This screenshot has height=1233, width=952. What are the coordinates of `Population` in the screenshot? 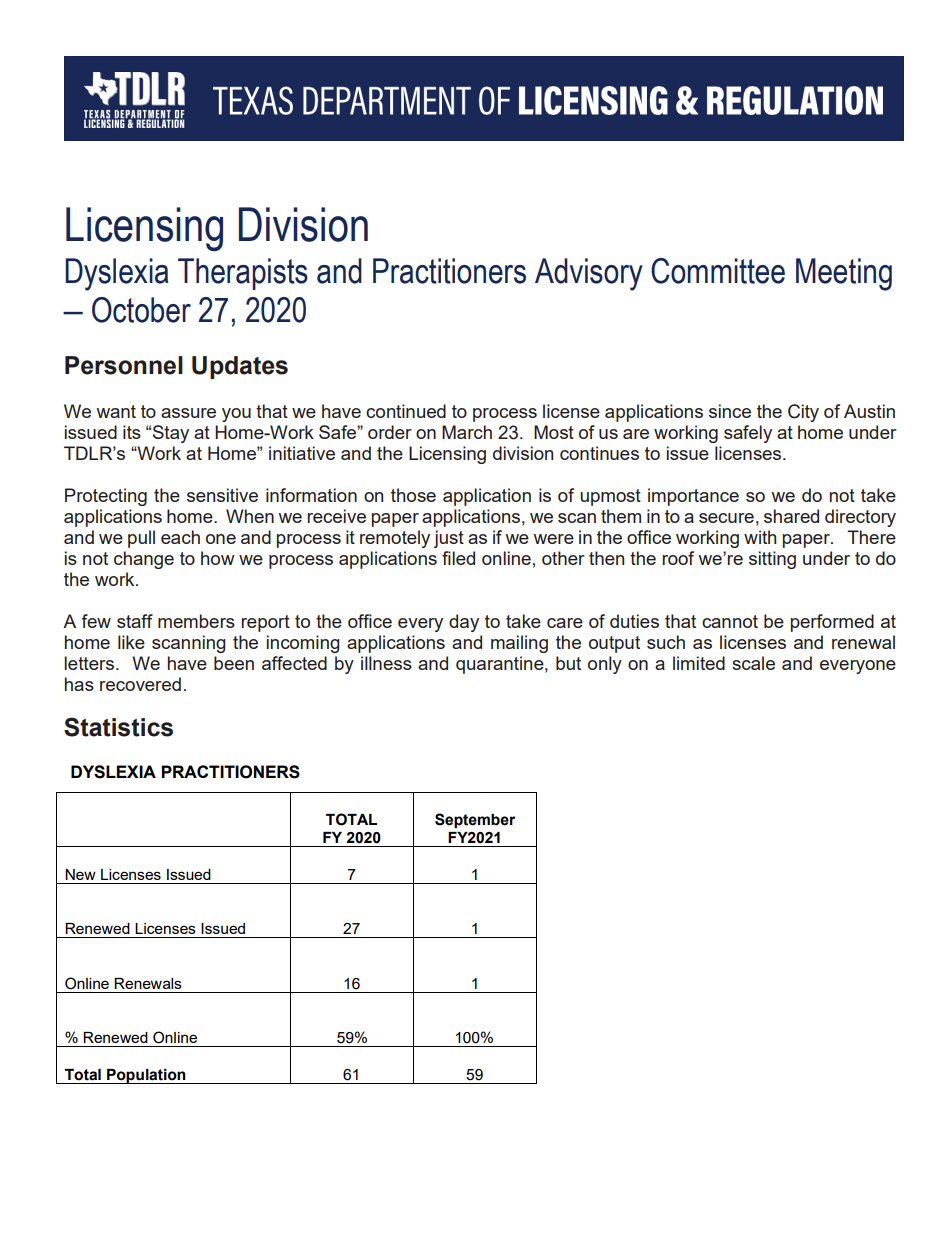 It's located at (146, 1076).
